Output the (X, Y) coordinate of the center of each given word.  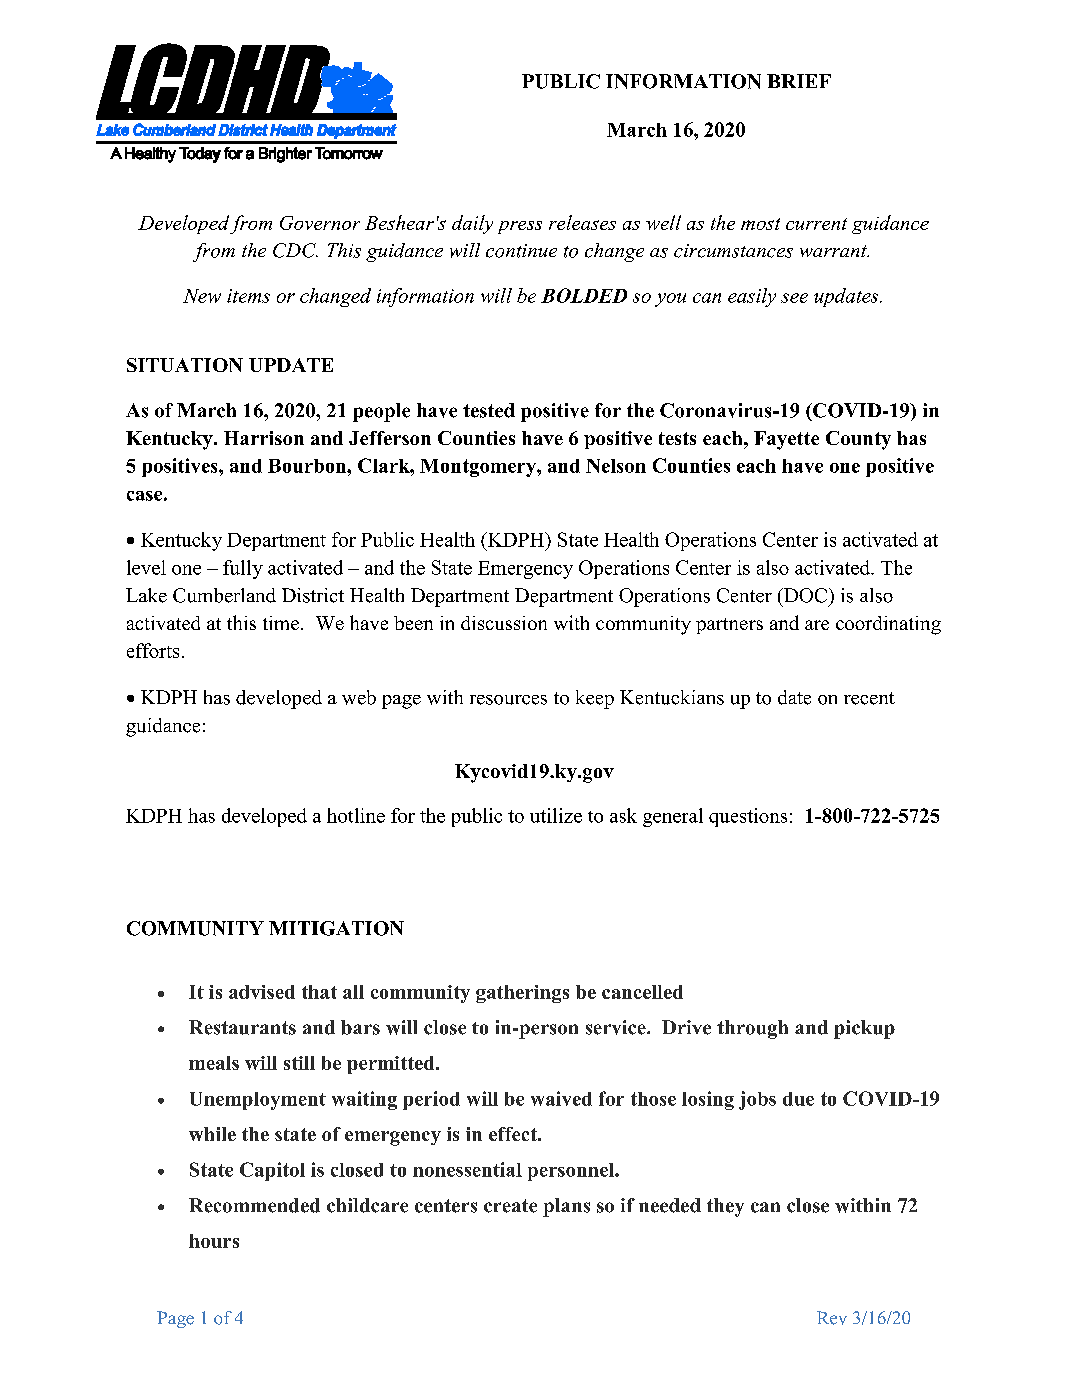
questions (748, 817)
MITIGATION (336, 928)
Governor (320, 223)
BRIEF (799, 81)
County (858, 440)
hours (214, 1241)
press (520, 227)
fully (243, 569)
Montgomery (479, 468)
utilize (556, 815)
